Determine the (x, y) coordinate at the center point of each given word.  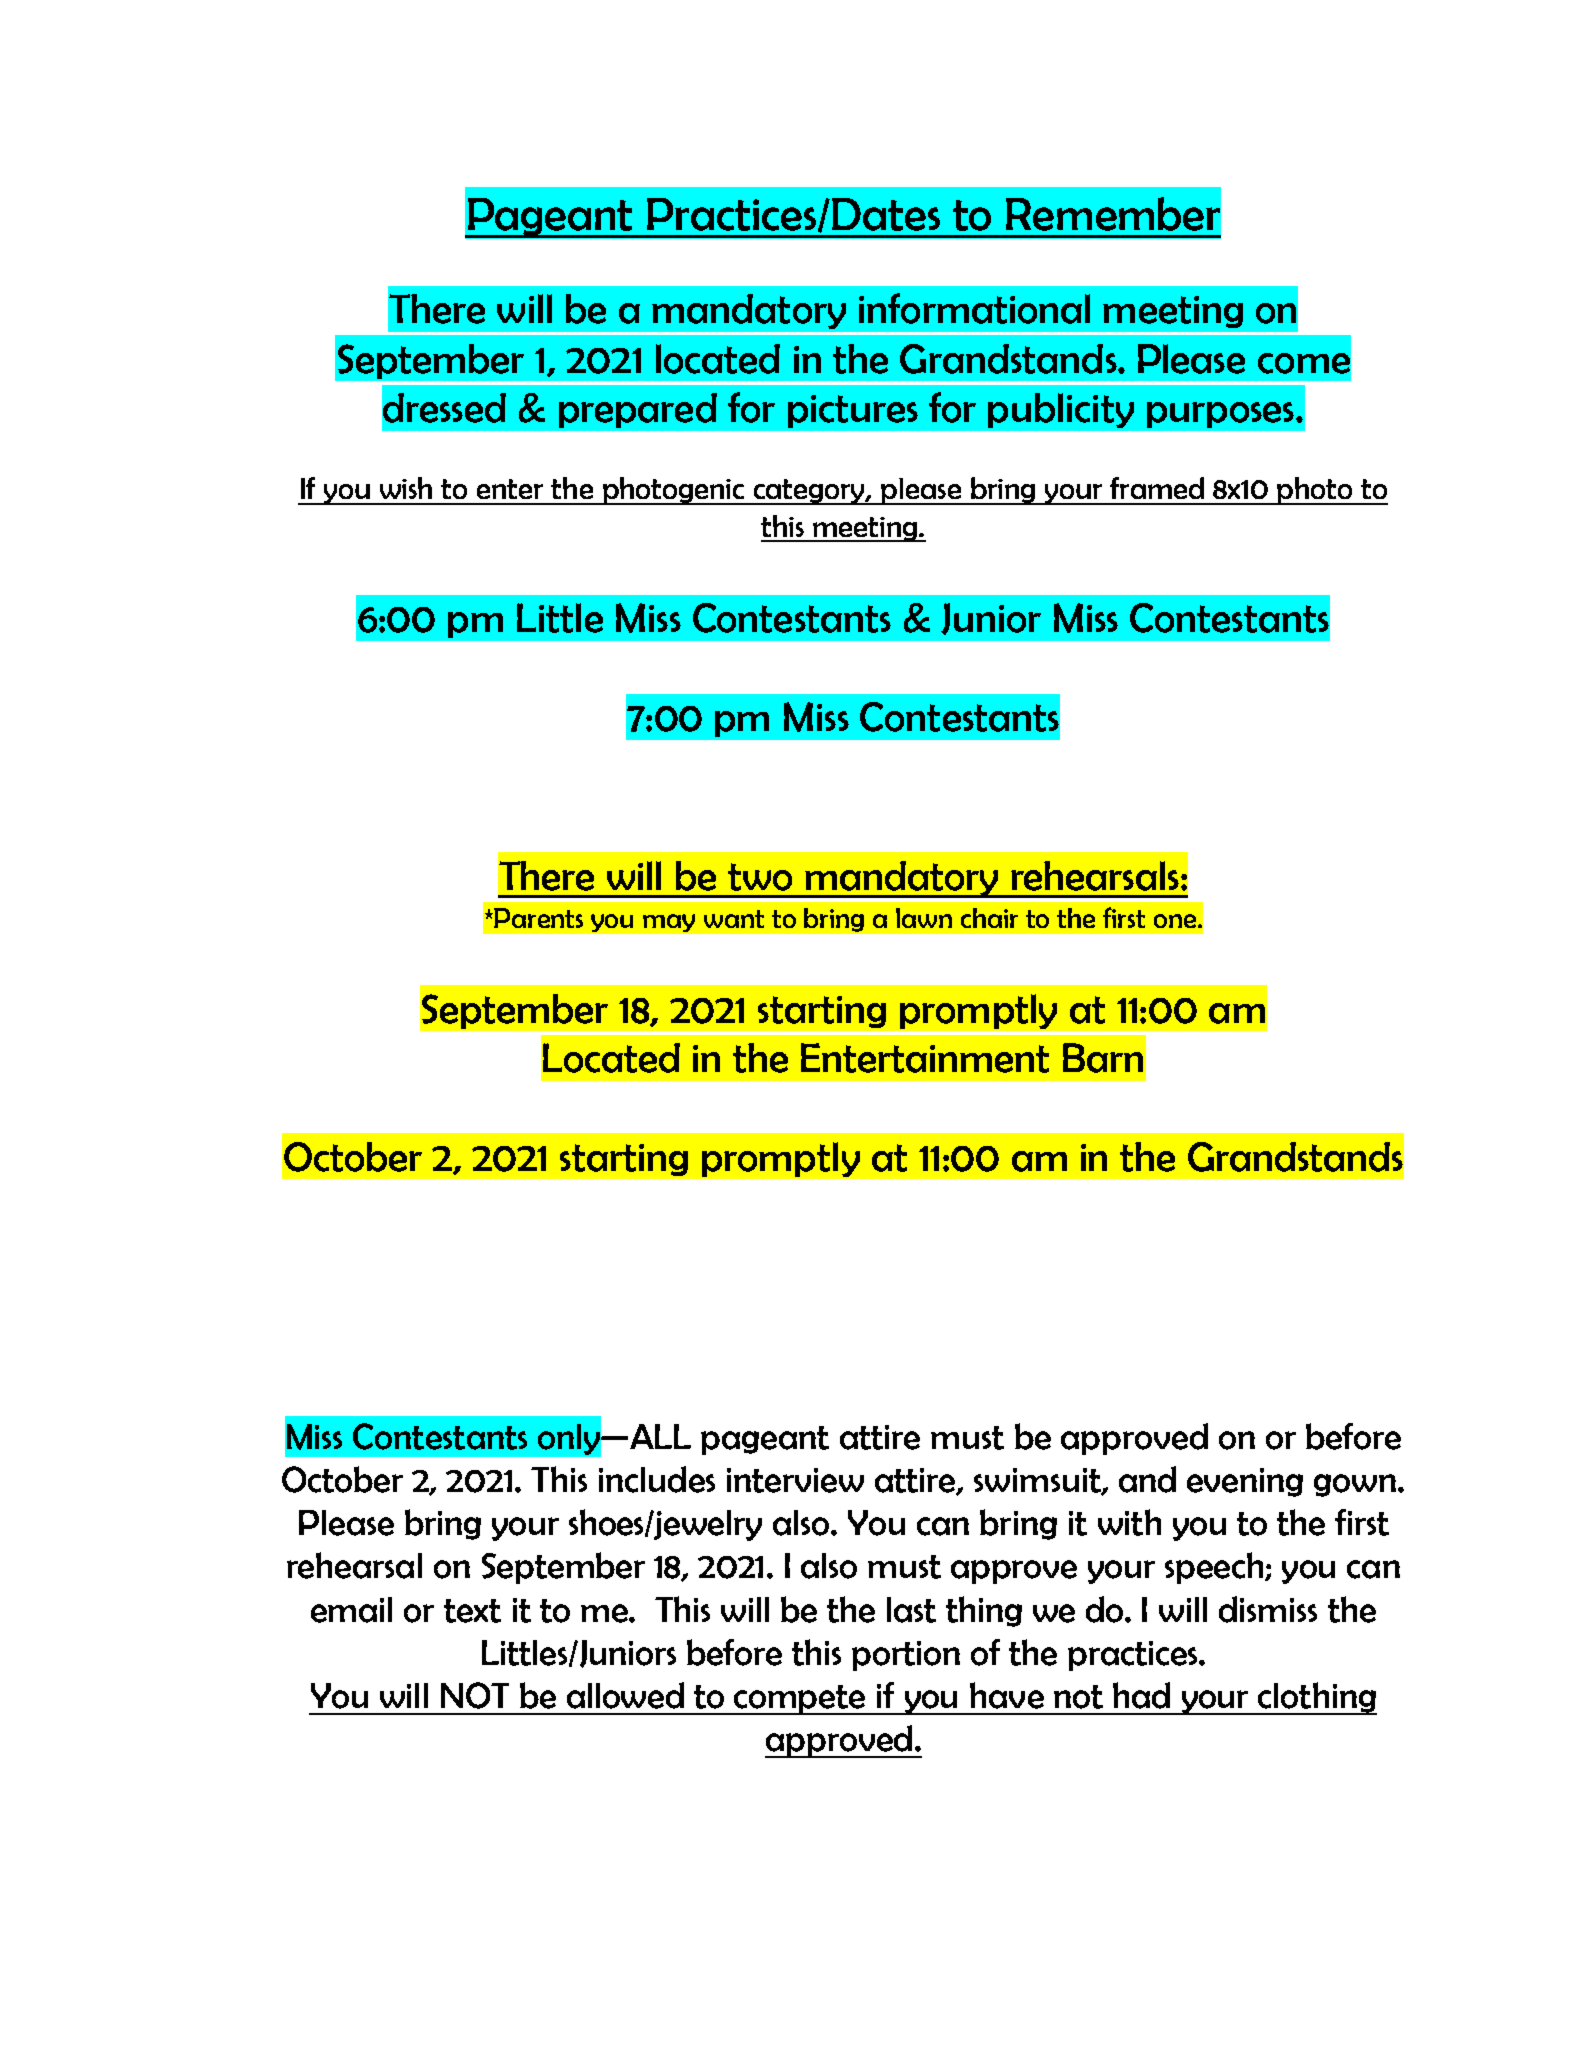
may (669, 923)
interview (795, 1480)
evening (1245, 1482)
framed (1157, 488)
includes (657, 1479)
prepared (638, 410)
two (760, 877)
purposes (1220, 415)
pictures (853, 411)
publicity (1061, 410)
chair (989, 918)
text (472, 1611)
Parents (538, 918)
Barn (1103, 1058)
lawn (924, 918)
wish (406, 488)
